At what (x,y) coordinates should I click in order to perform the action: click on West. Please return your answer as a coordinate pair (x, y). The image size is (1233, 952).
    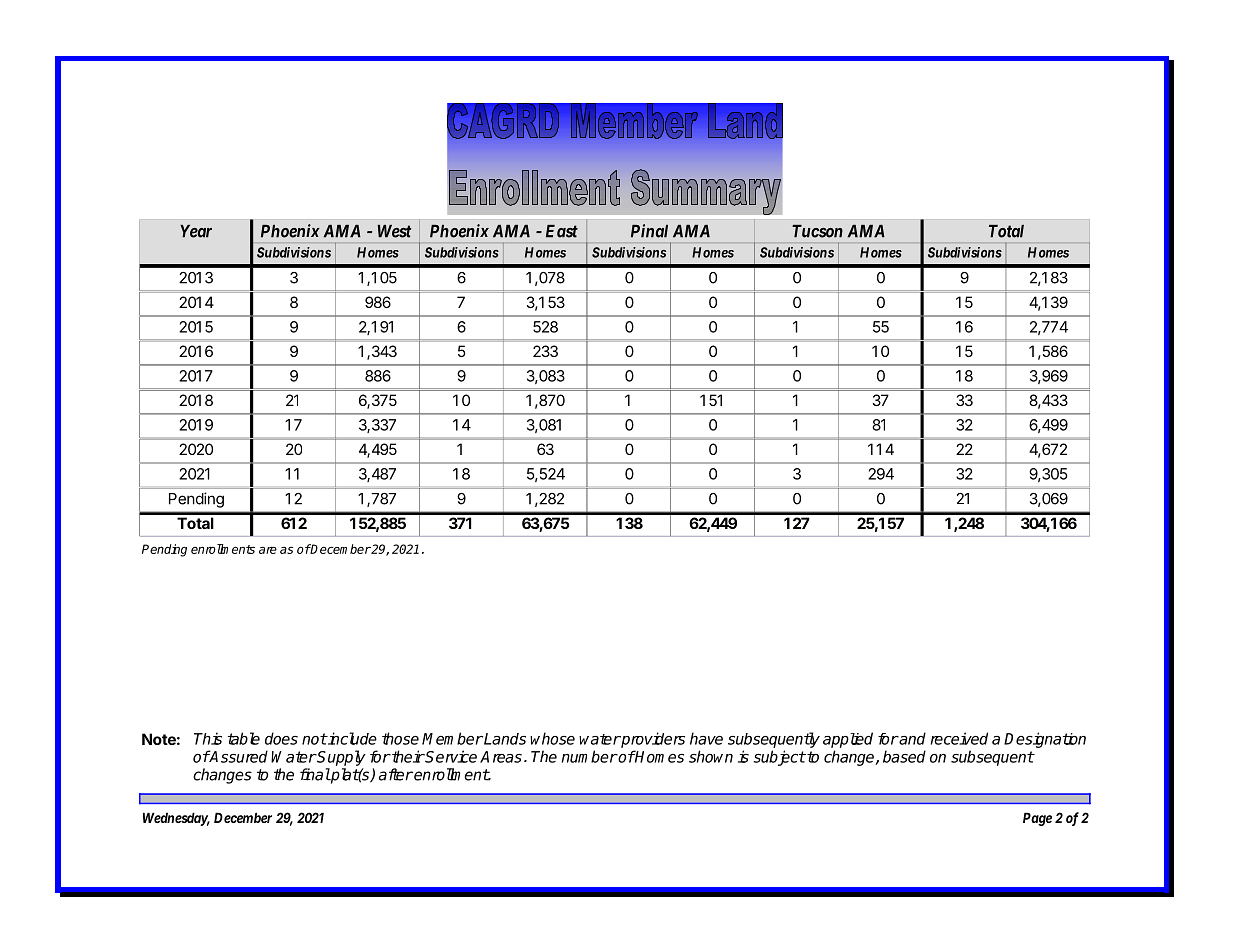
    Looking at the image, I should click on (394, 231).
